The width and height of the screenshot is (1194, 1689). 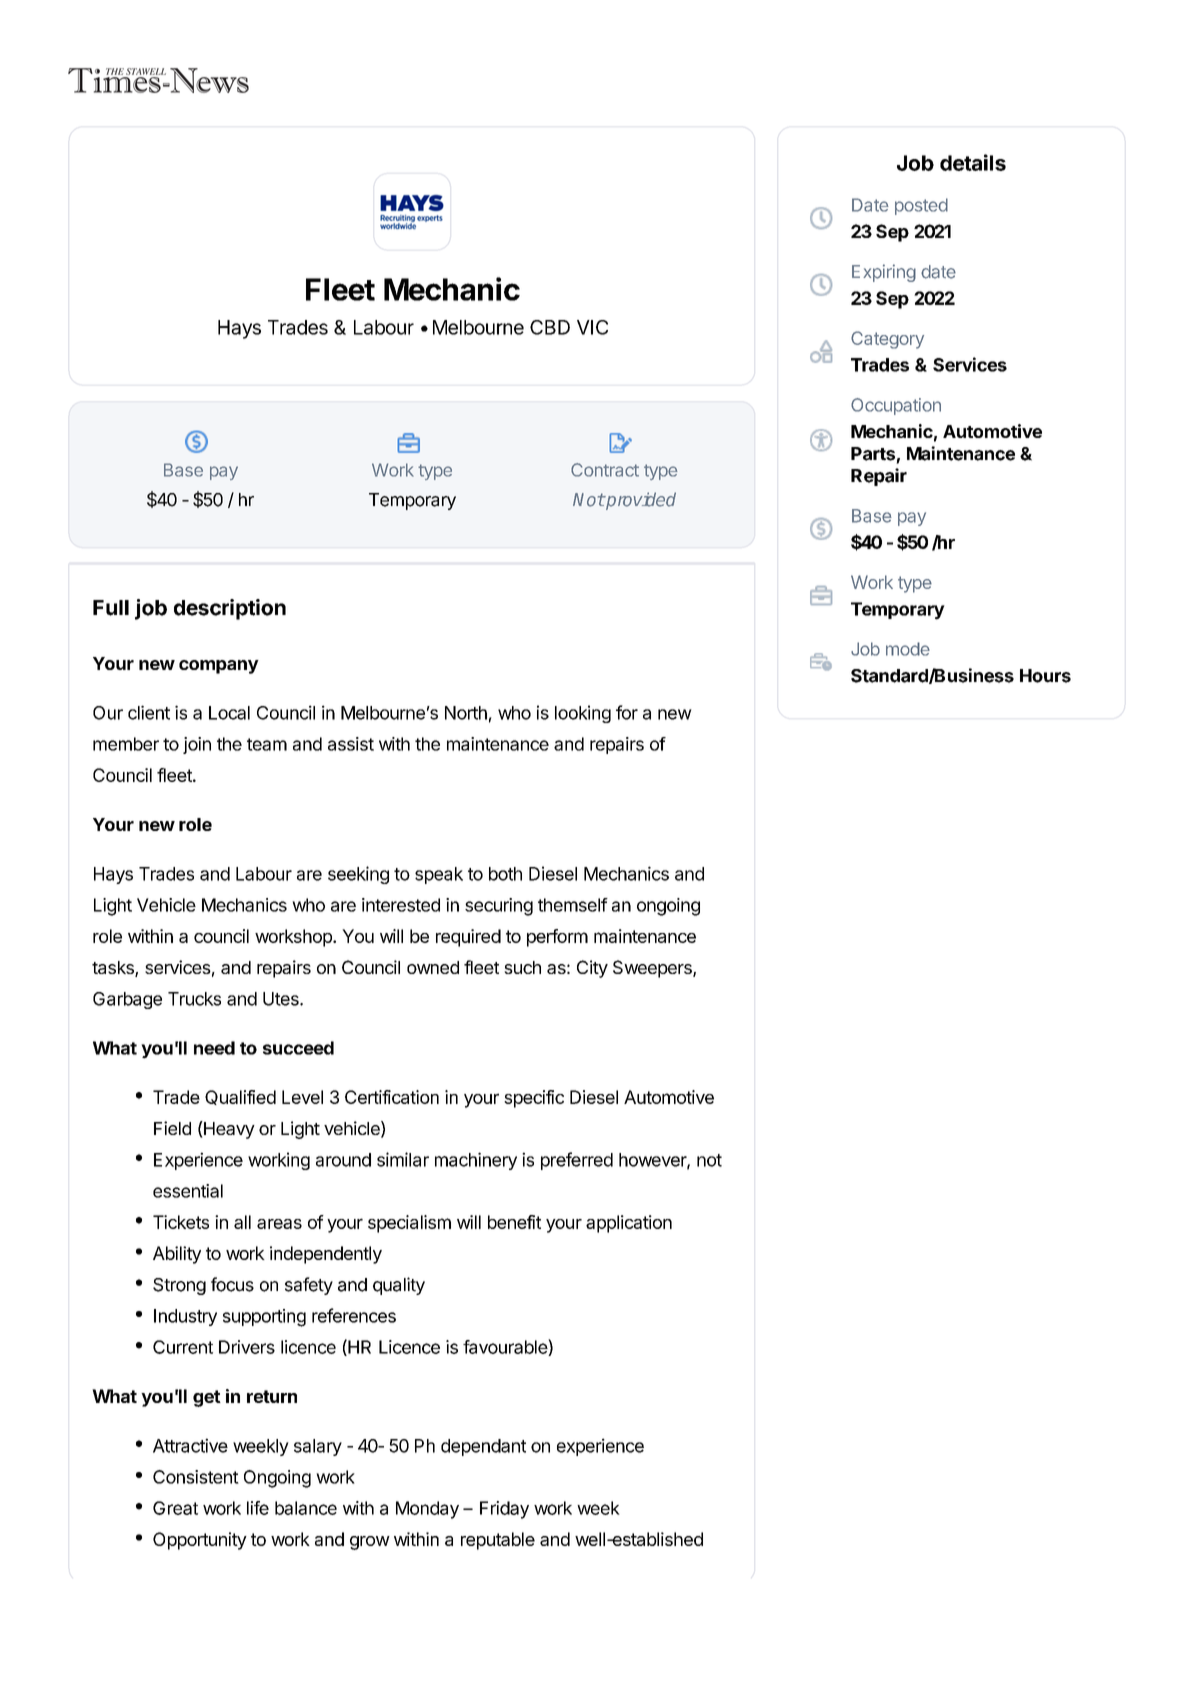 What do you see at coordinates (921, 206) in the screenshot?
I see `posted` at bounding box center [921, 206].
